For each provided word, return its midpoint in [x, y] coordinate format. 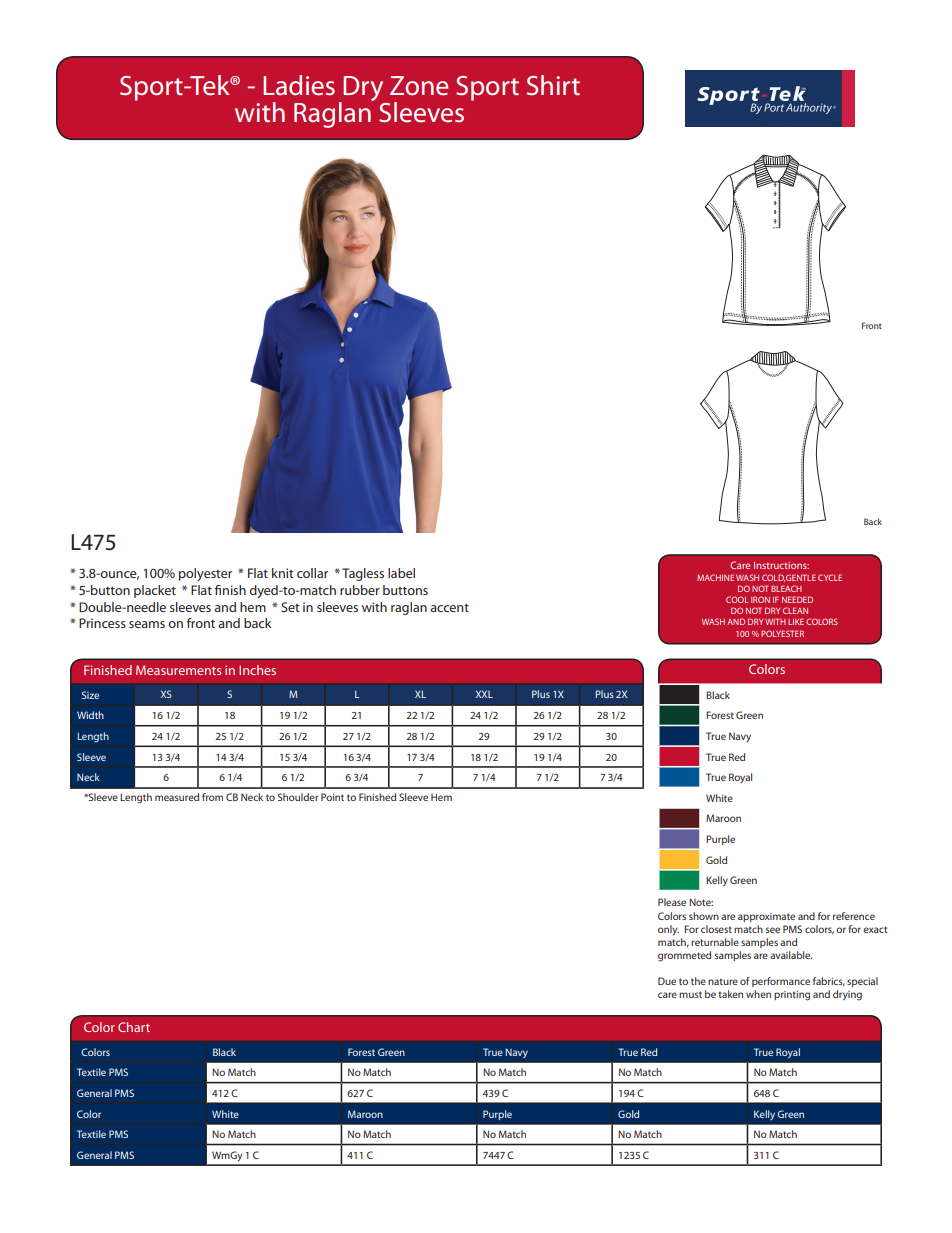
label [401, 573]
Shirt [553, 85]
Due [667, 981]
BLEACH [786, 588]
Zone [419, 86]
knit [283, 573]
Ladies [299, 85]
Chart [134, 1027]
